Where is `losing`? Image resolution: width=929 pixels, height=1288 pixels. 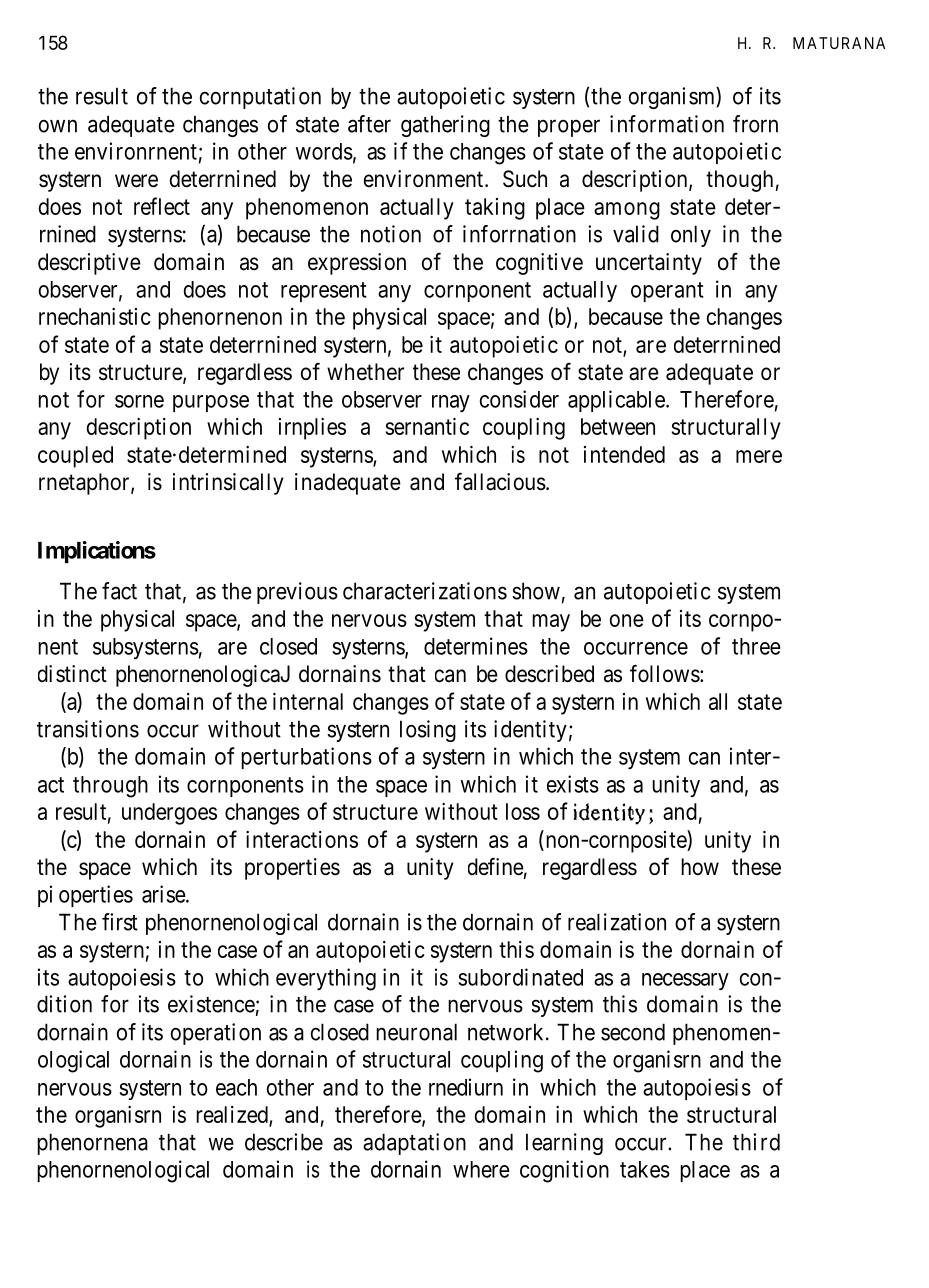 losing is located at coordinates (428, 731).
